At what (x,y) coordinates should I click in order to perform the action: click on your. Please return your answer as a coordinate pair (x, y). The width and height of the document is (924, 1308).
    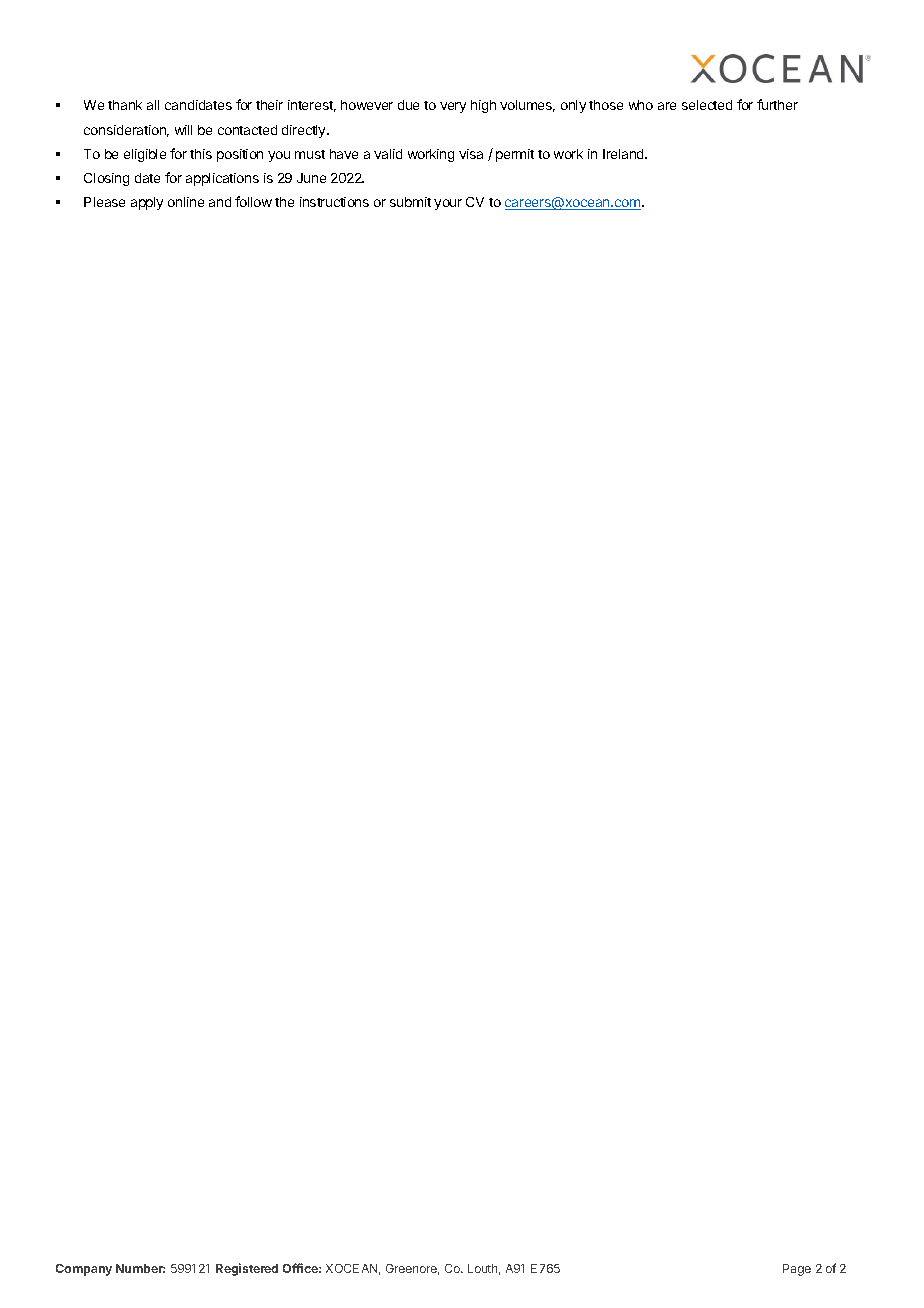
    Looking at the image, I should click on (448, 204).
